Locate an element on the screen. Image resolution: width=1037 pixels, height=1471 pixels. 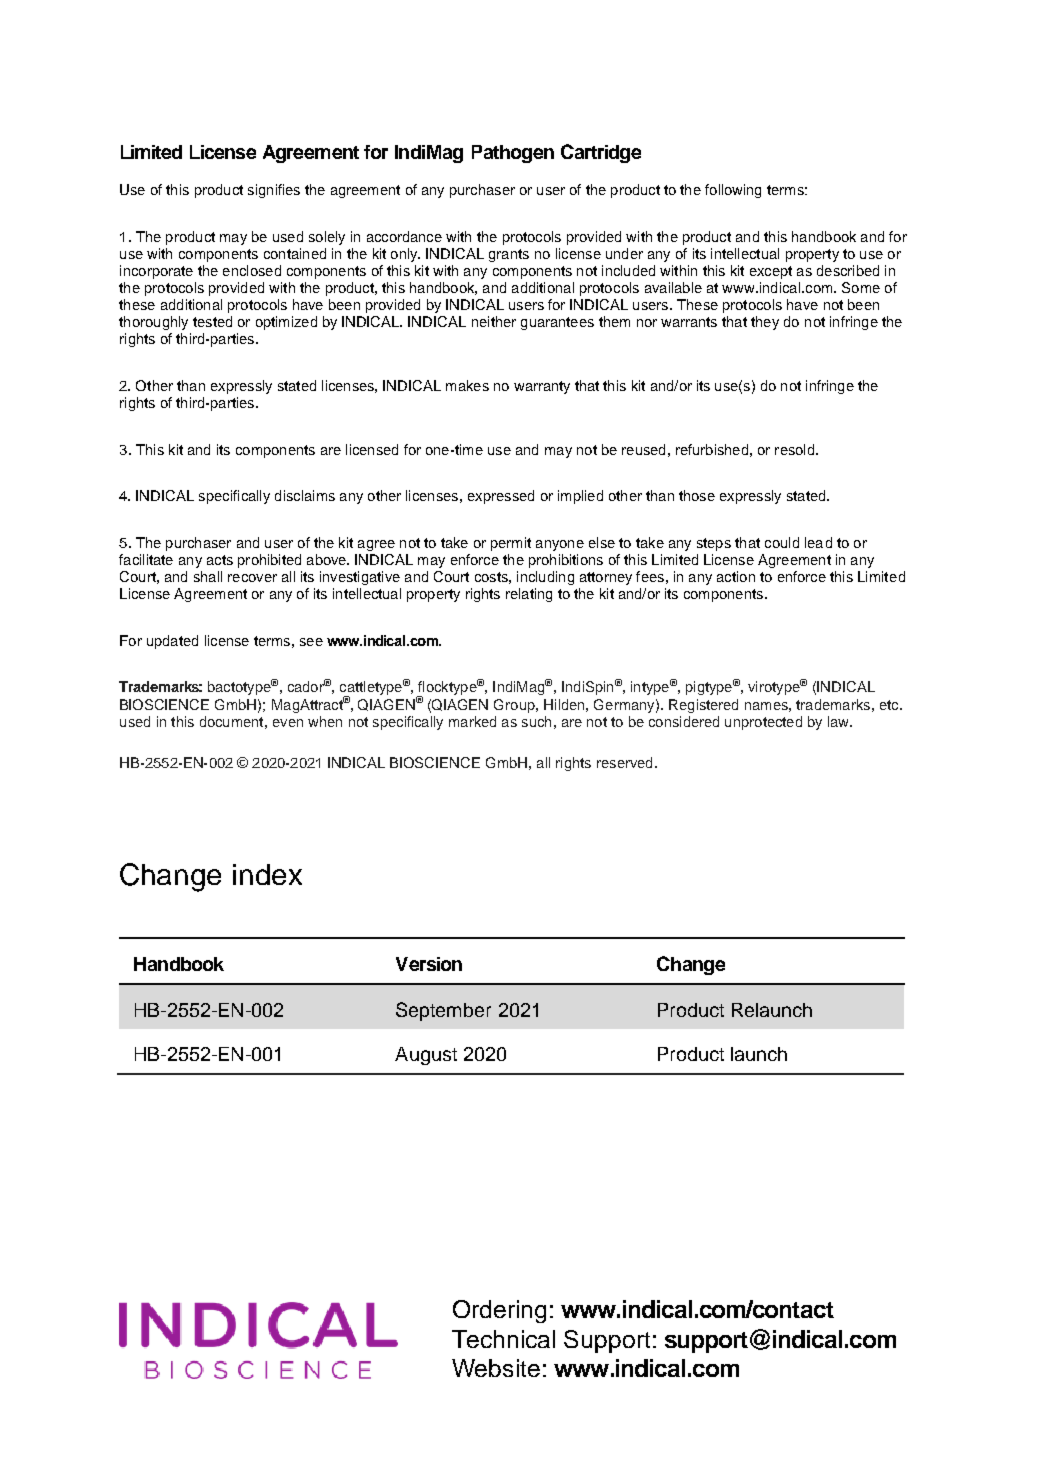
law is located at coordinates (839, 721).
